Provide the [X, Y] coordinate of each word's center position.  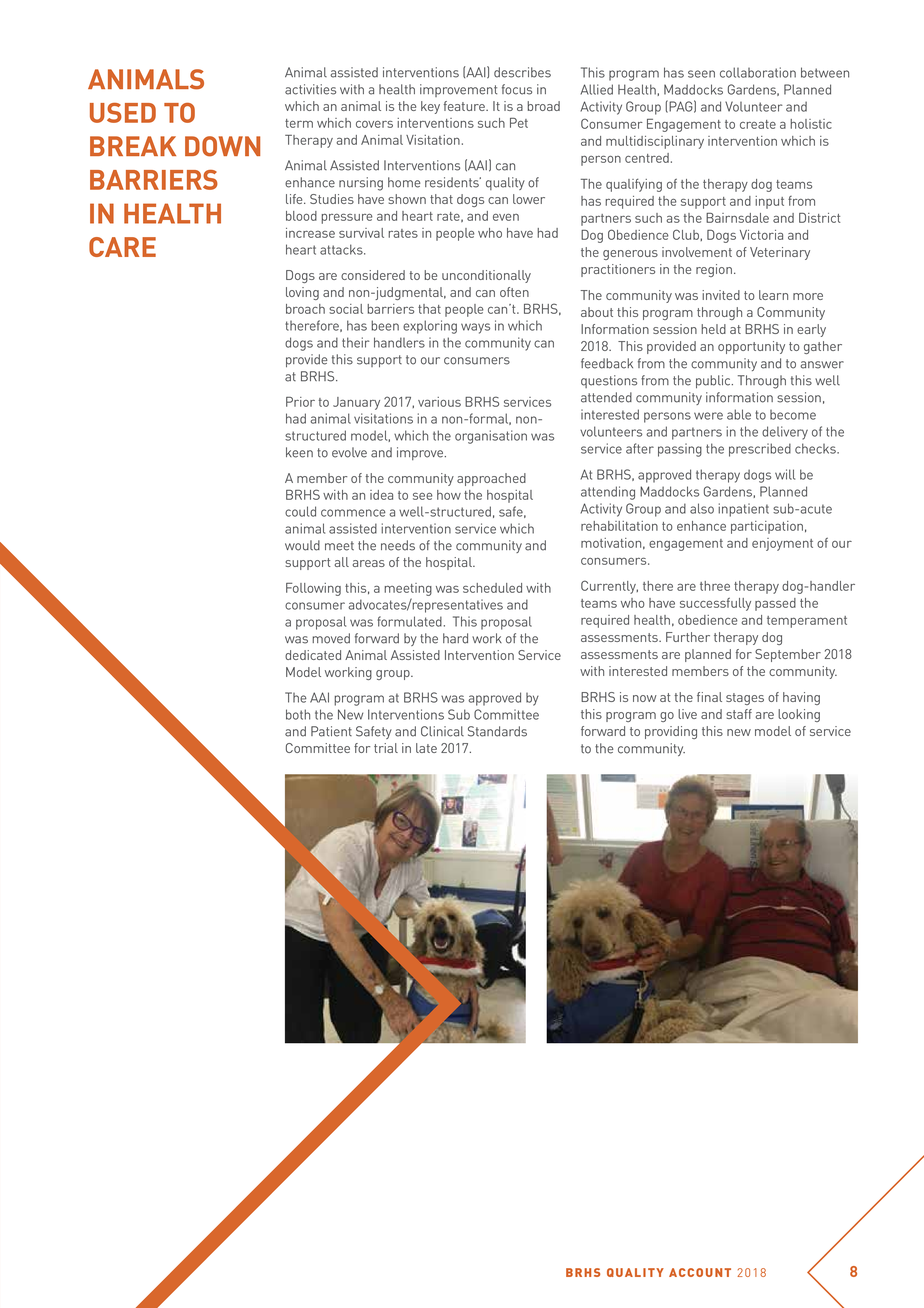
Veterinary [780, 253]
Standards [497, 731]
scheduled [492, 588]
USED [123, 113]
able [739, 414]
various [439, 402]
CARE [122, 247]
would [302, 545]
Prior [300, 402]
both [298, 714]
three [715, 586]
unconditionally [486, 276]
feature [465, 106]
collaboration [758, 72]
